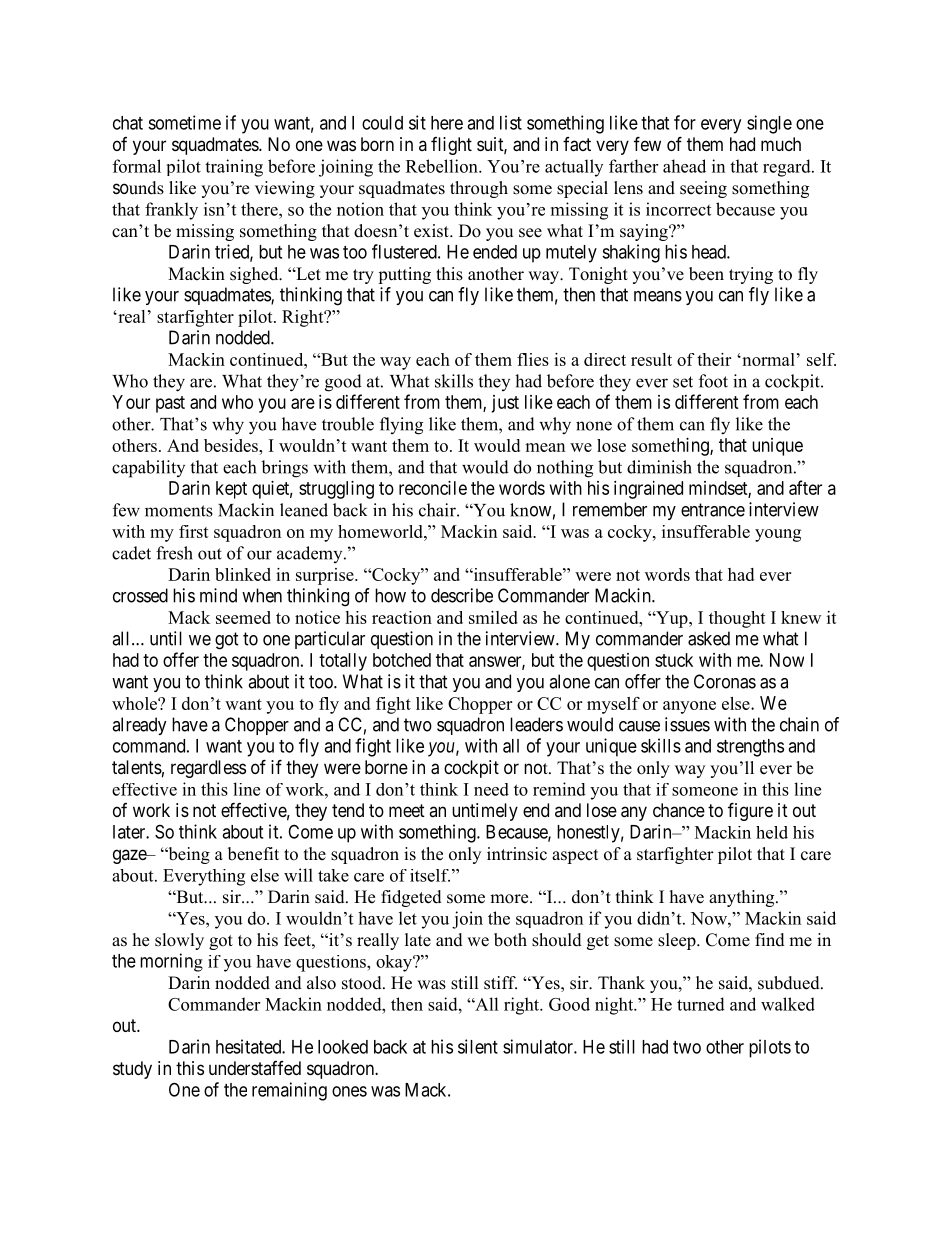 This document has height=1233, width=952. I want to click on thought, so click(737, 619).
